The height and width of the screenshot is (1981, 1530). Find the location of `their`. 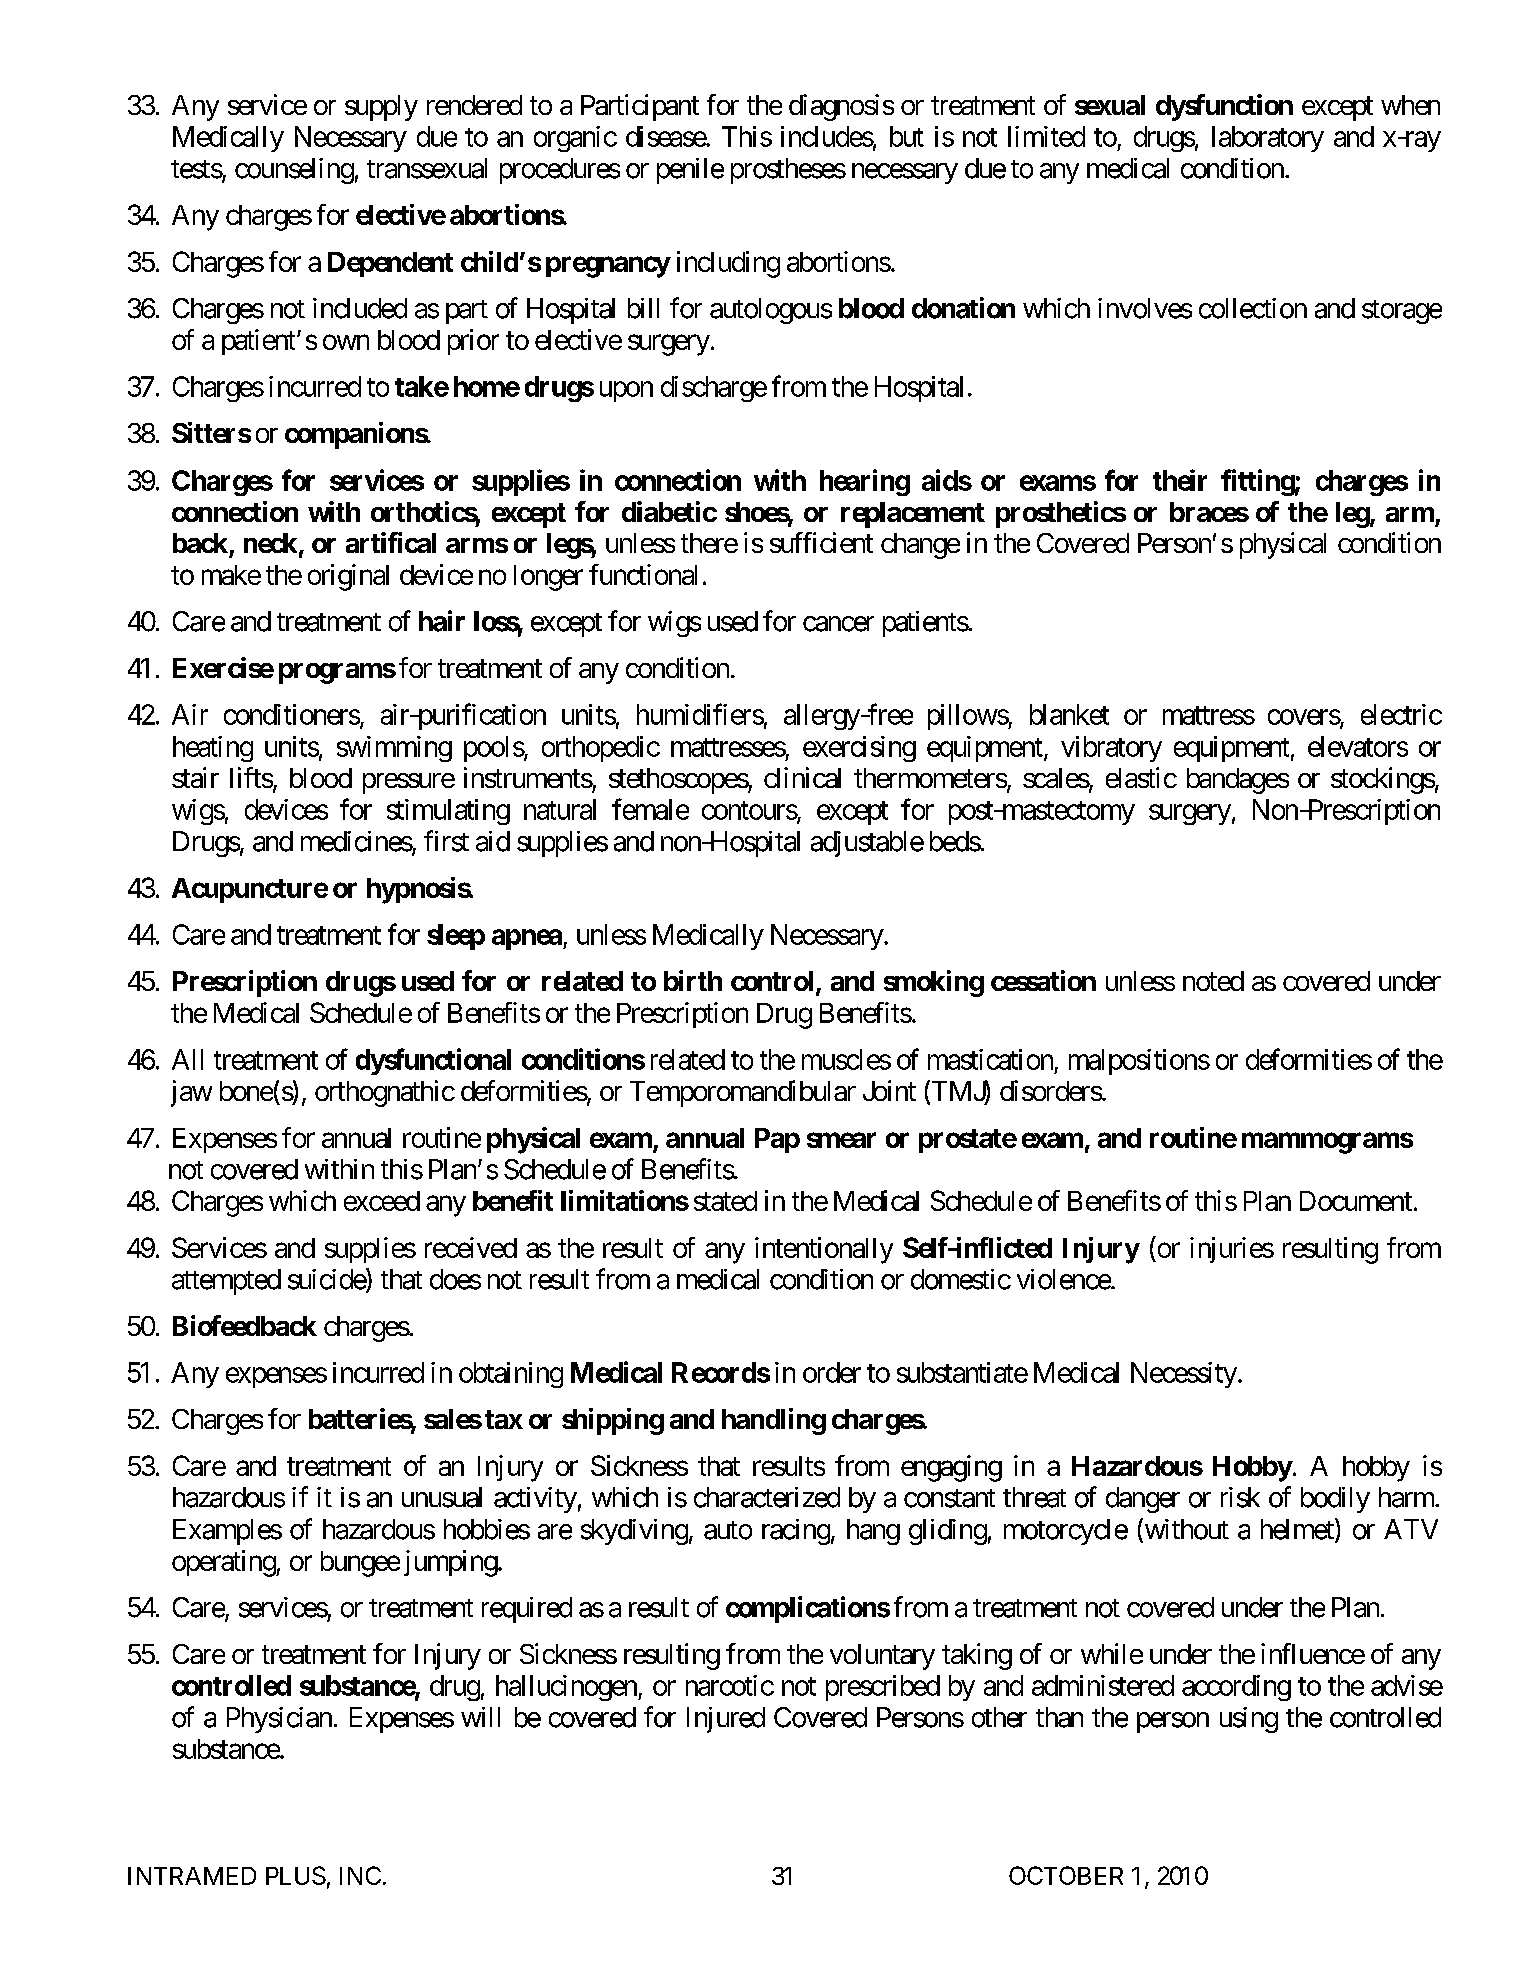

their is located at coordinates (1180, 480).
